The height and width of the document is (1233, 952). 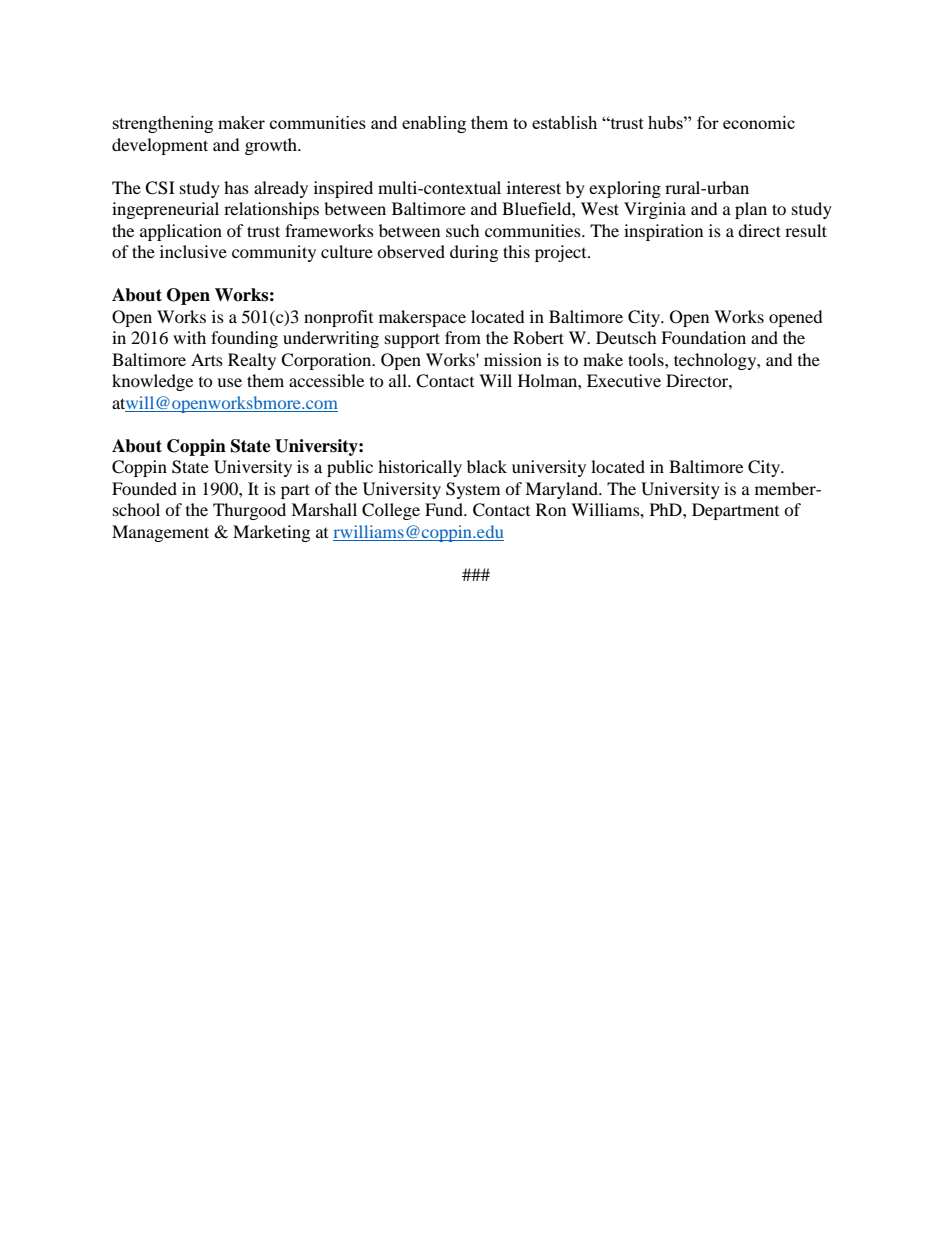 I want to click on use, so click(x=229, y=382).
